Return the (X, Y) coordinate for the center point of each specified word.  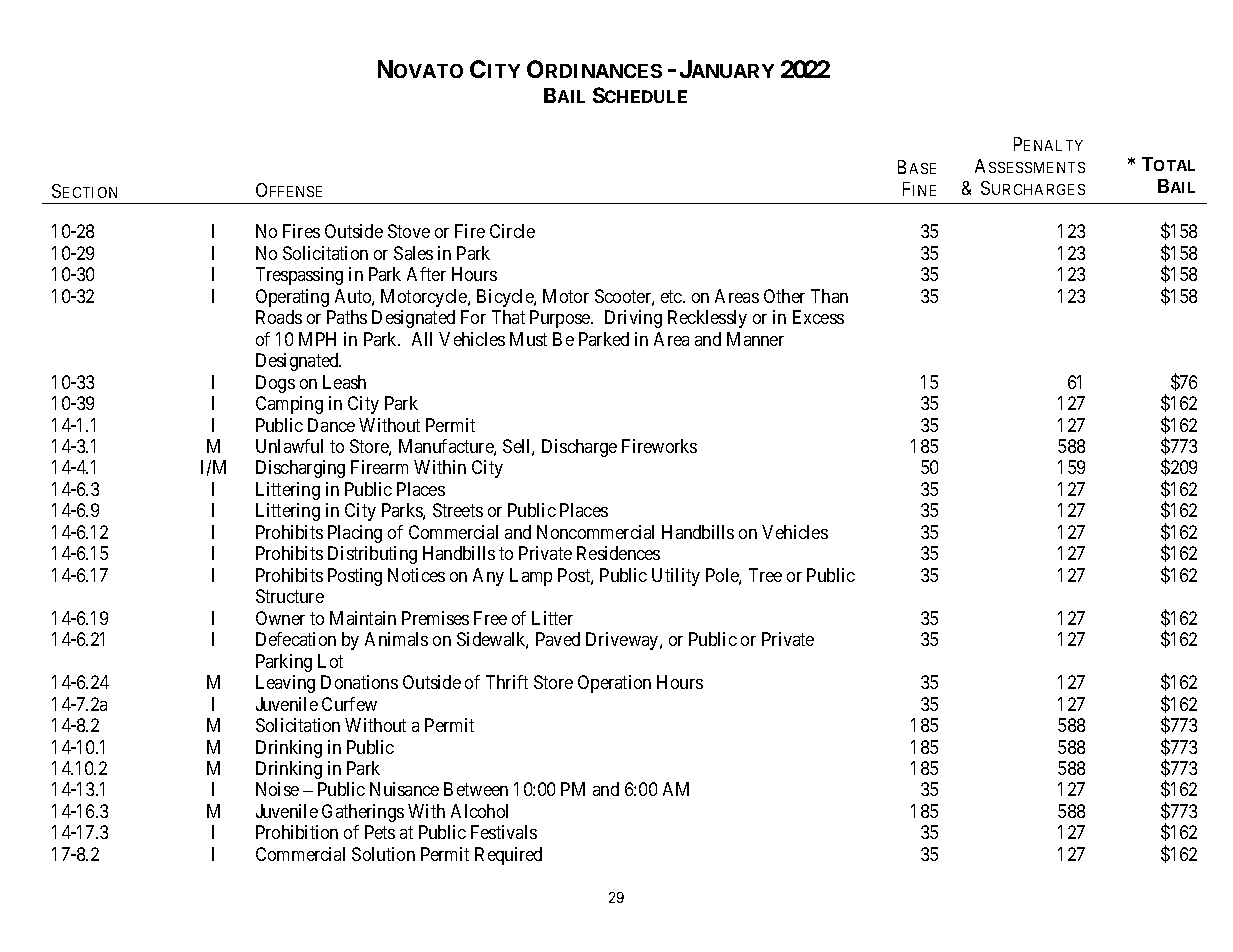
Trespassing (299, 276)
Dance (331, 425)
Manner (755, 339)
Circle (512, 231)
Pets (380, 832)
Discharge (579, 448)
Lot (330, 661)
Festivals (504, 832)
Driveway (623, 641)
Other (784, 296)
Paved (558, 639)
